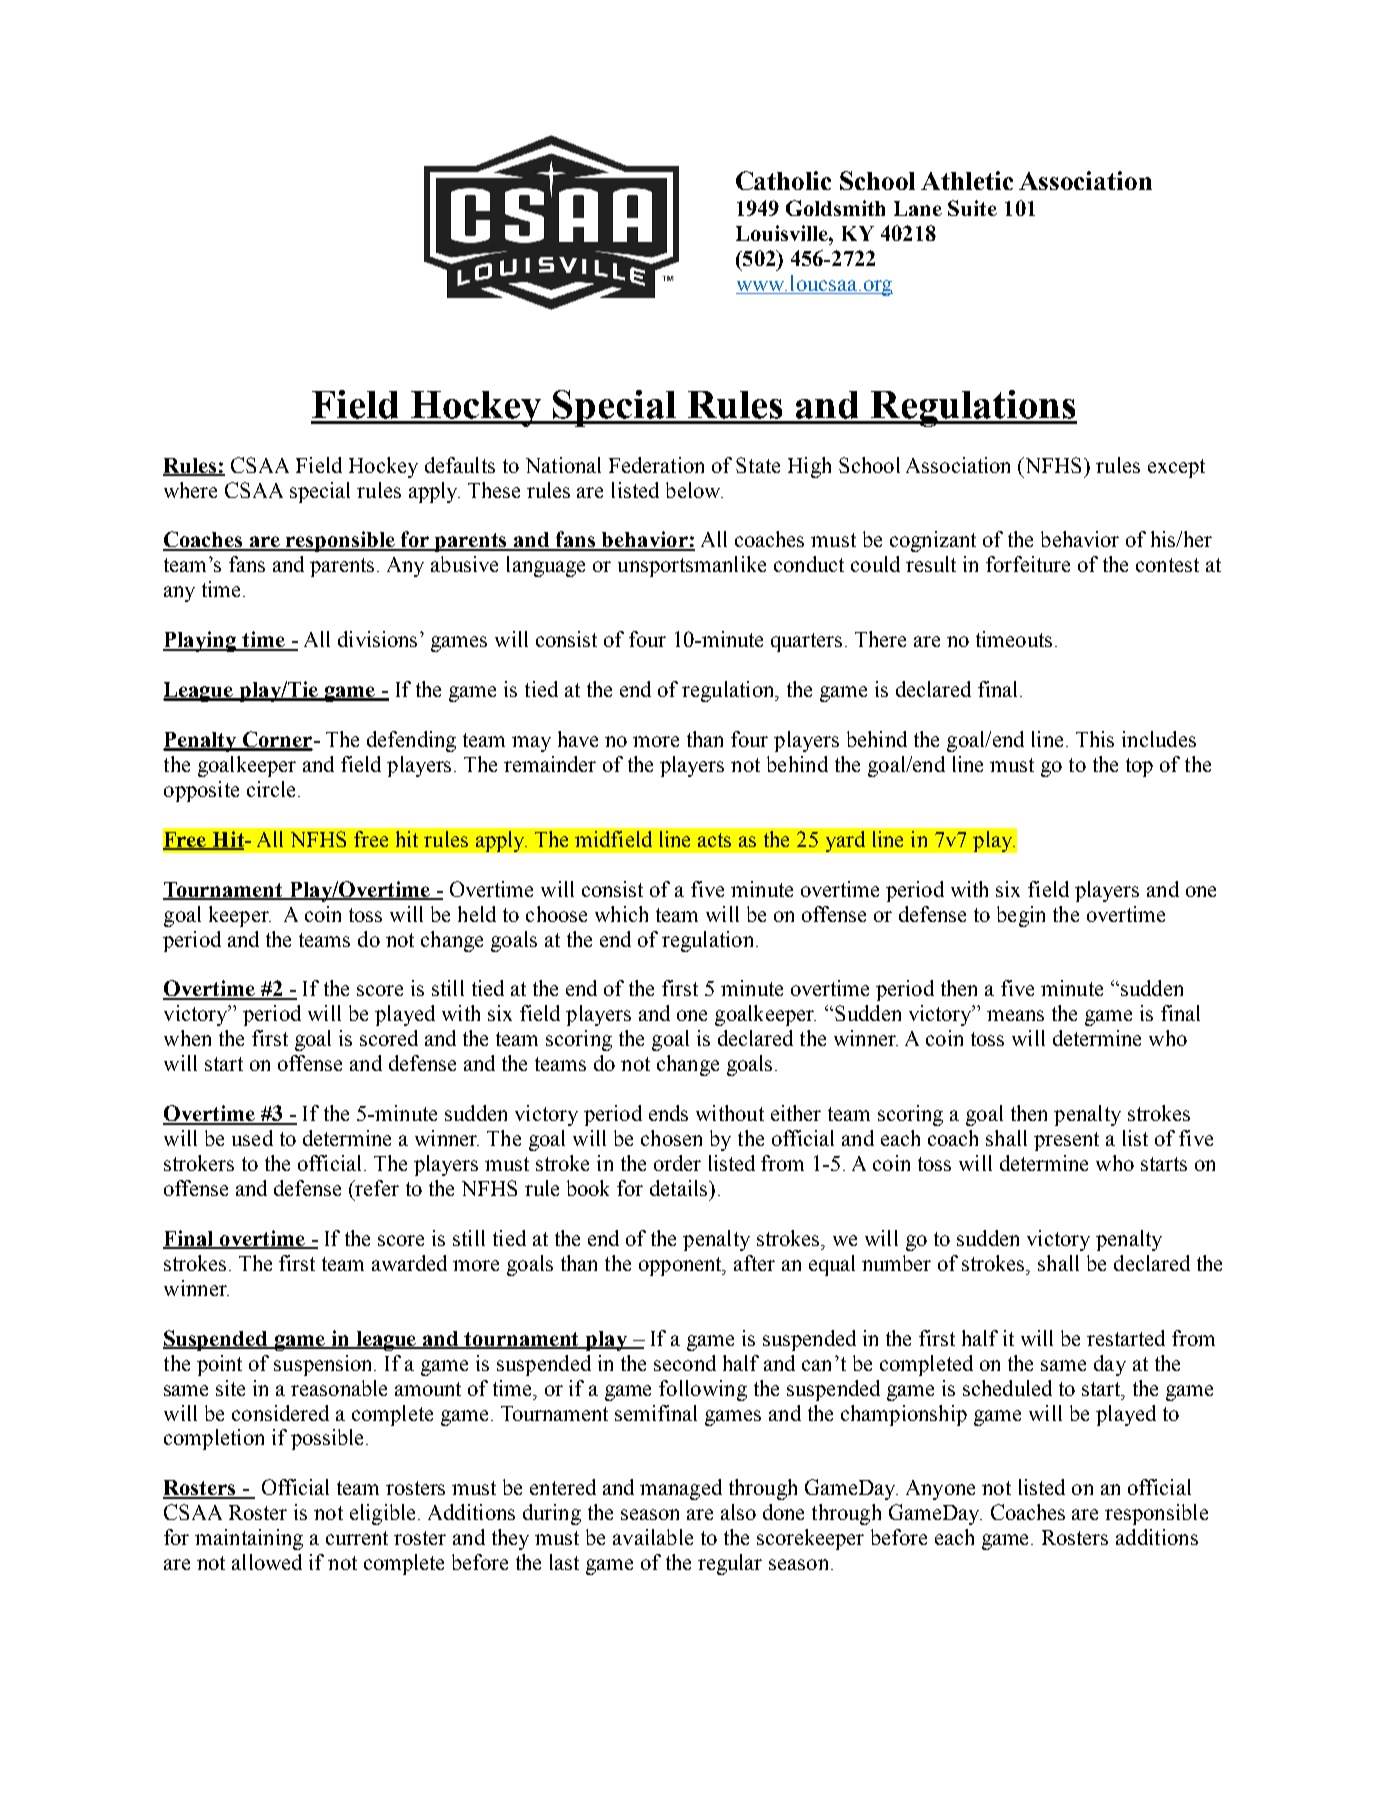  I want to click on Catholic, so click(783, 180).
